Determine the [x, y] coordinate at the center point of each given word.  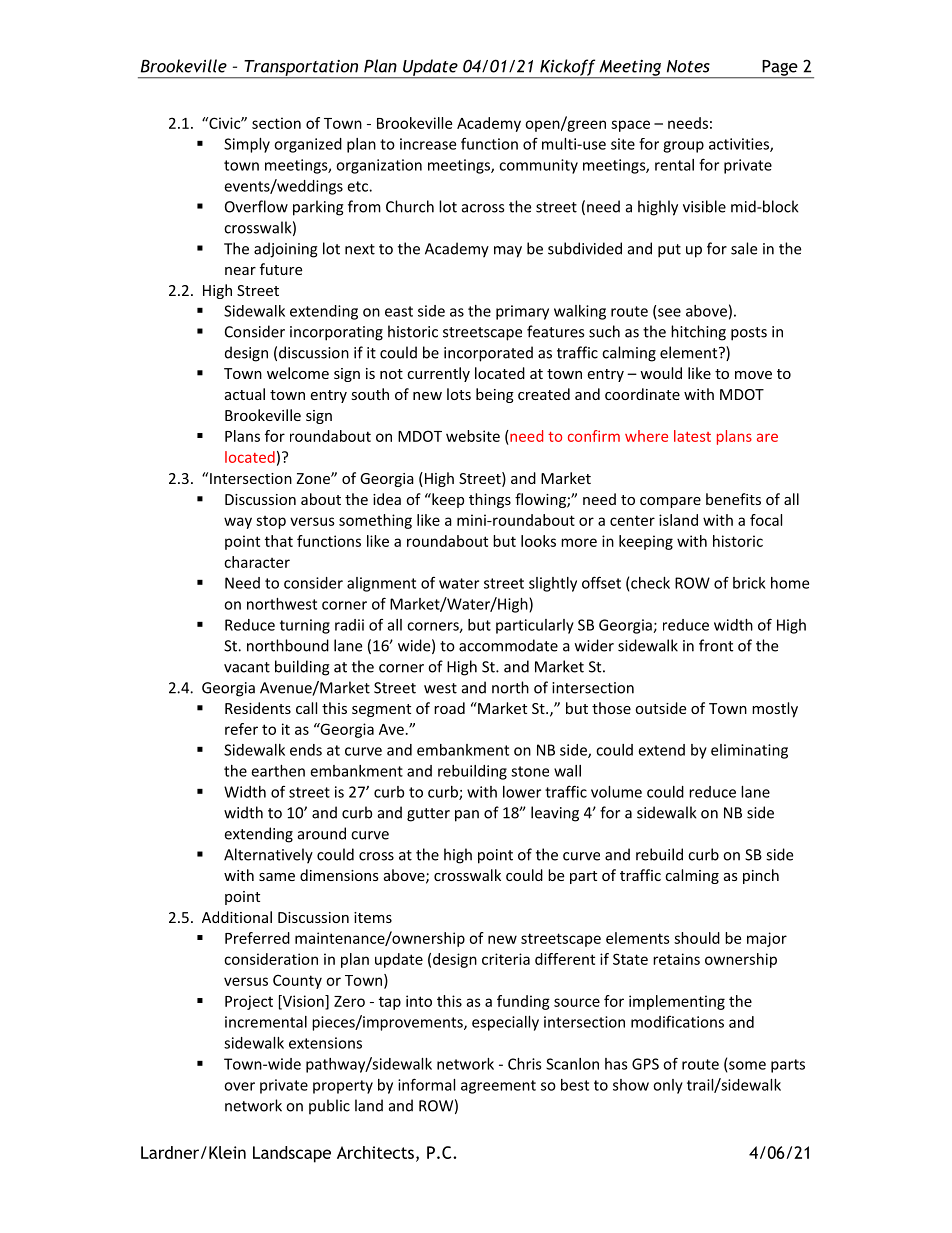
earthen [278, 771]
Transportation [301, 69]
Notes [688, 66]
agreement [498, 1087]
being [495, 395]
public [329, 1107]
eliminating [749, 751]
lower [522, 792]
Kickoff [568, 68]
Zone [314, 478]
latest [692, 436]
